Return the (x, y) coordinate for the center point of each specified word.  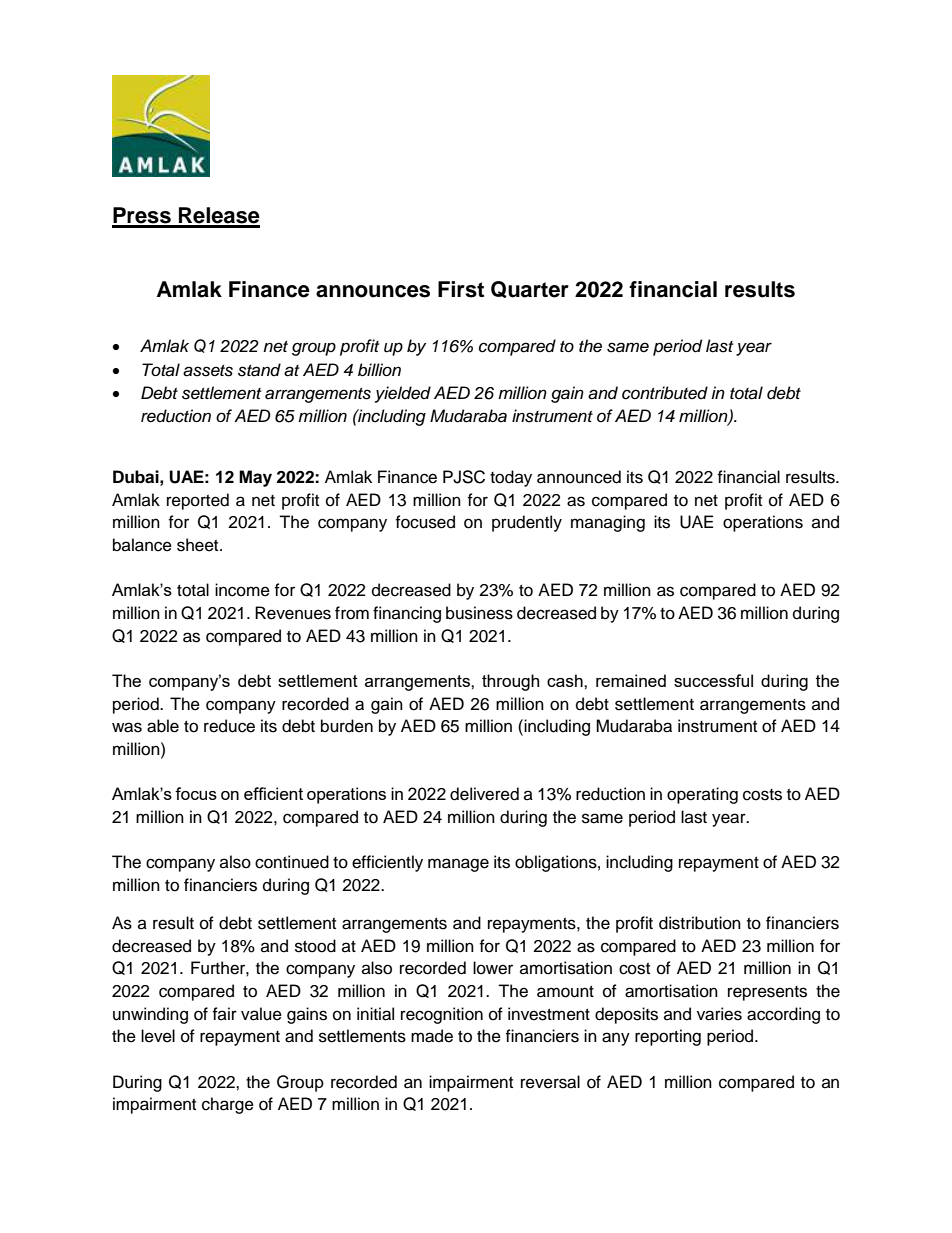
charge (228, 1105)
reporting (668, 1037)
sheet (199, 545)
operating (702, 795)
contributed (665, 393)
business (479, 613)
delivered (484, 794)
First (461, 289)
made (432, 1036)
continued (292, 862)
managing (608, 523)
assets (208, 371)
